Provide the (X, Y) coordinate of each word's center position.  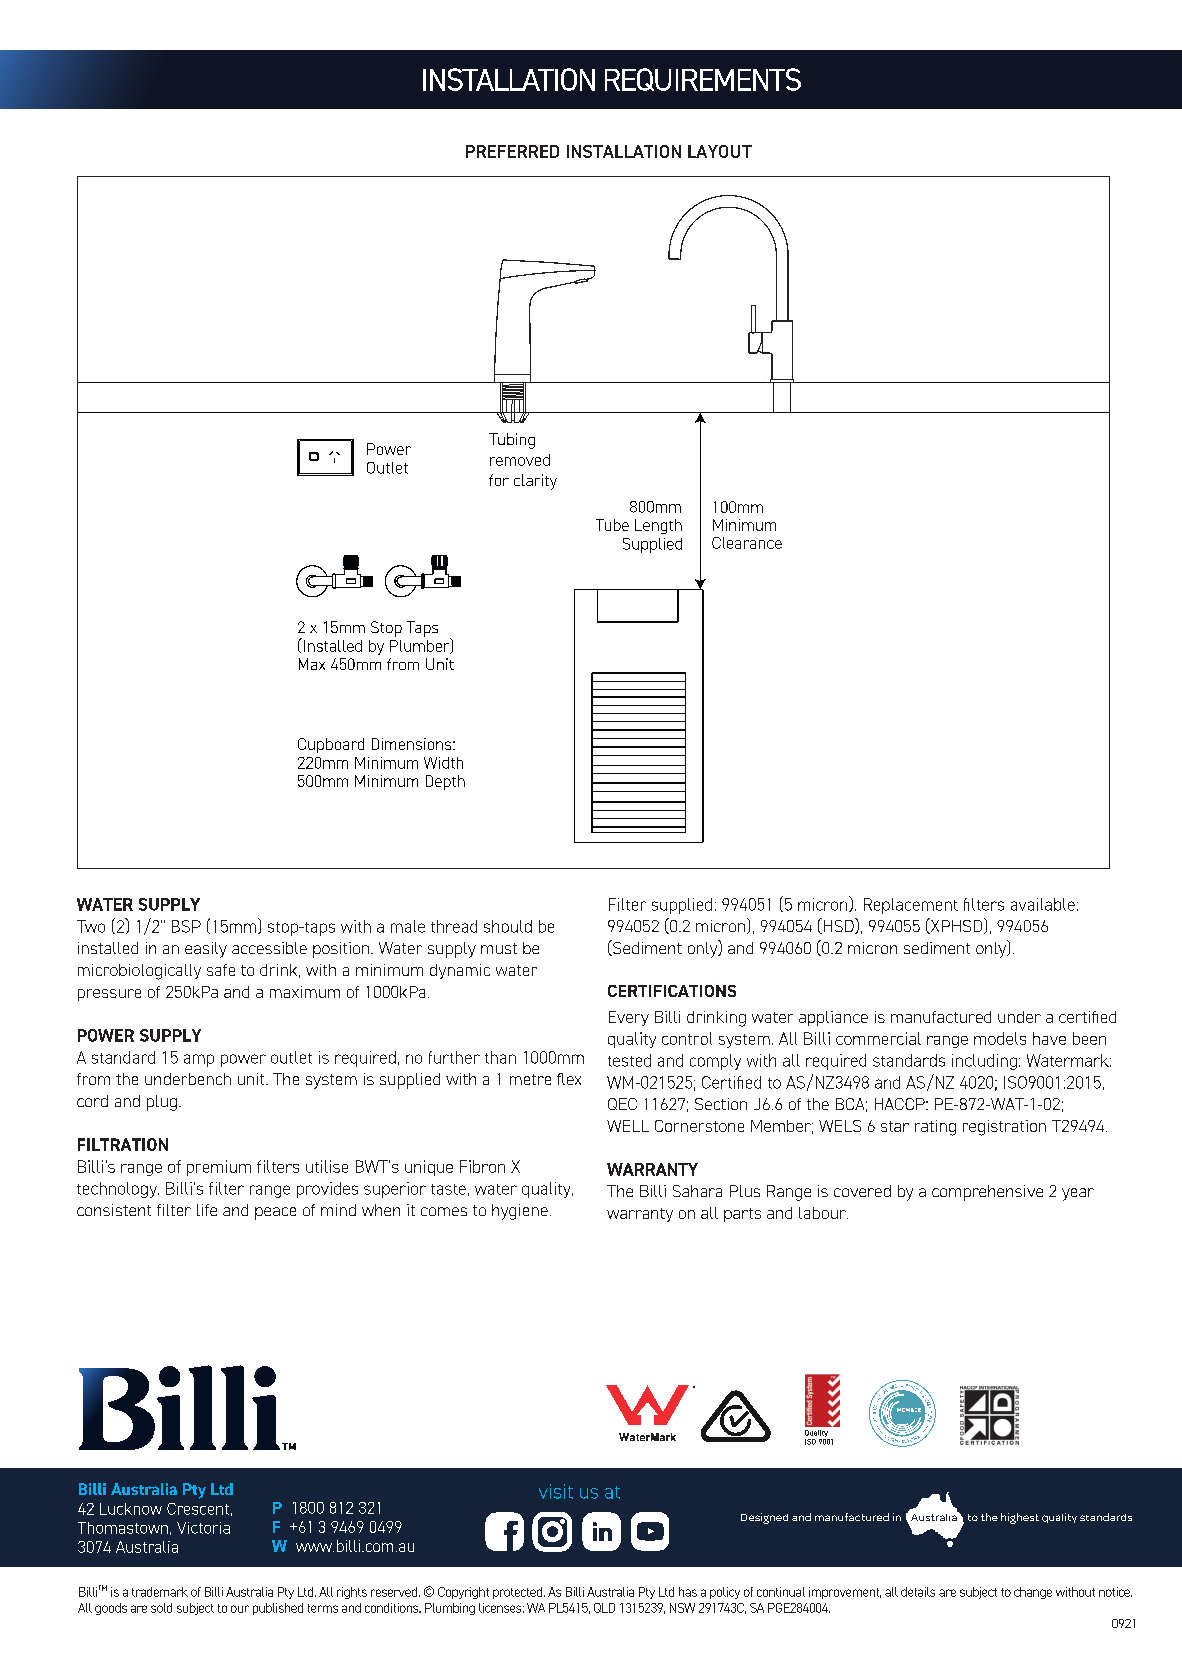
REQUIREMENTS (703, 79)
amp (199, 1060)
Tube (612, 525)
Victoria (203, 1528)
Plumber (421, 646)
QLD (604, 1608)
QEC (622, 1104)
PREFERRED (512, 151)
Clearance (747, 543)
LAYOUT (720, 151)
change (1033, 1593)
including (984, 1062)
